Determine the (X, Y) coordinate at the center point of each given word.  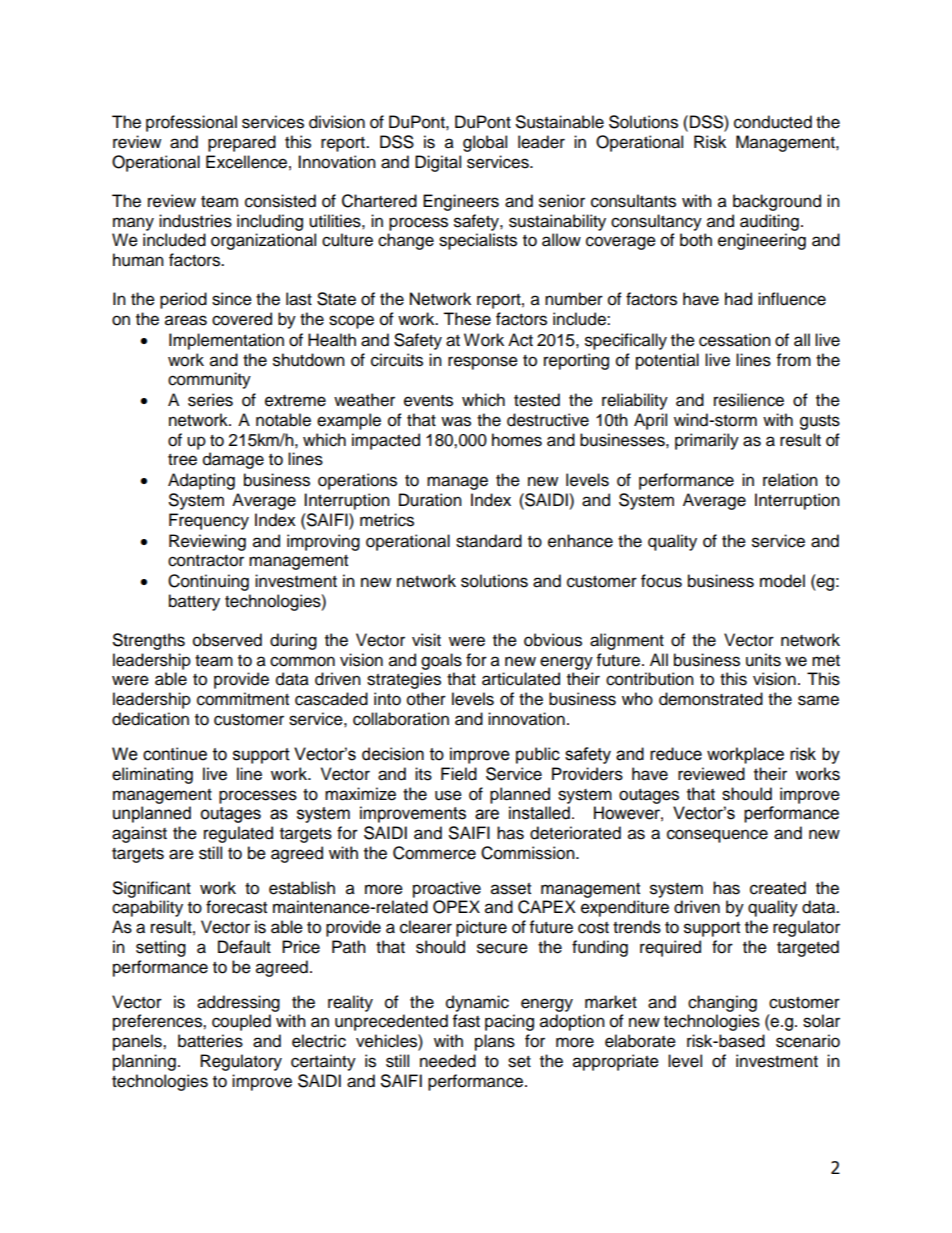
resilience (749, 400)
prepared (242, 143)
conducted (773, 122)
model (782, 581)
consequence (717, 836)
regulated (238, 834)
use (448, 795)
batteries (210, 1041)
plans (495, 1042)
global (485, 143)
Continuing (208, 582)
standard (489, 541)
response (483, 363)
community (209, 380)
